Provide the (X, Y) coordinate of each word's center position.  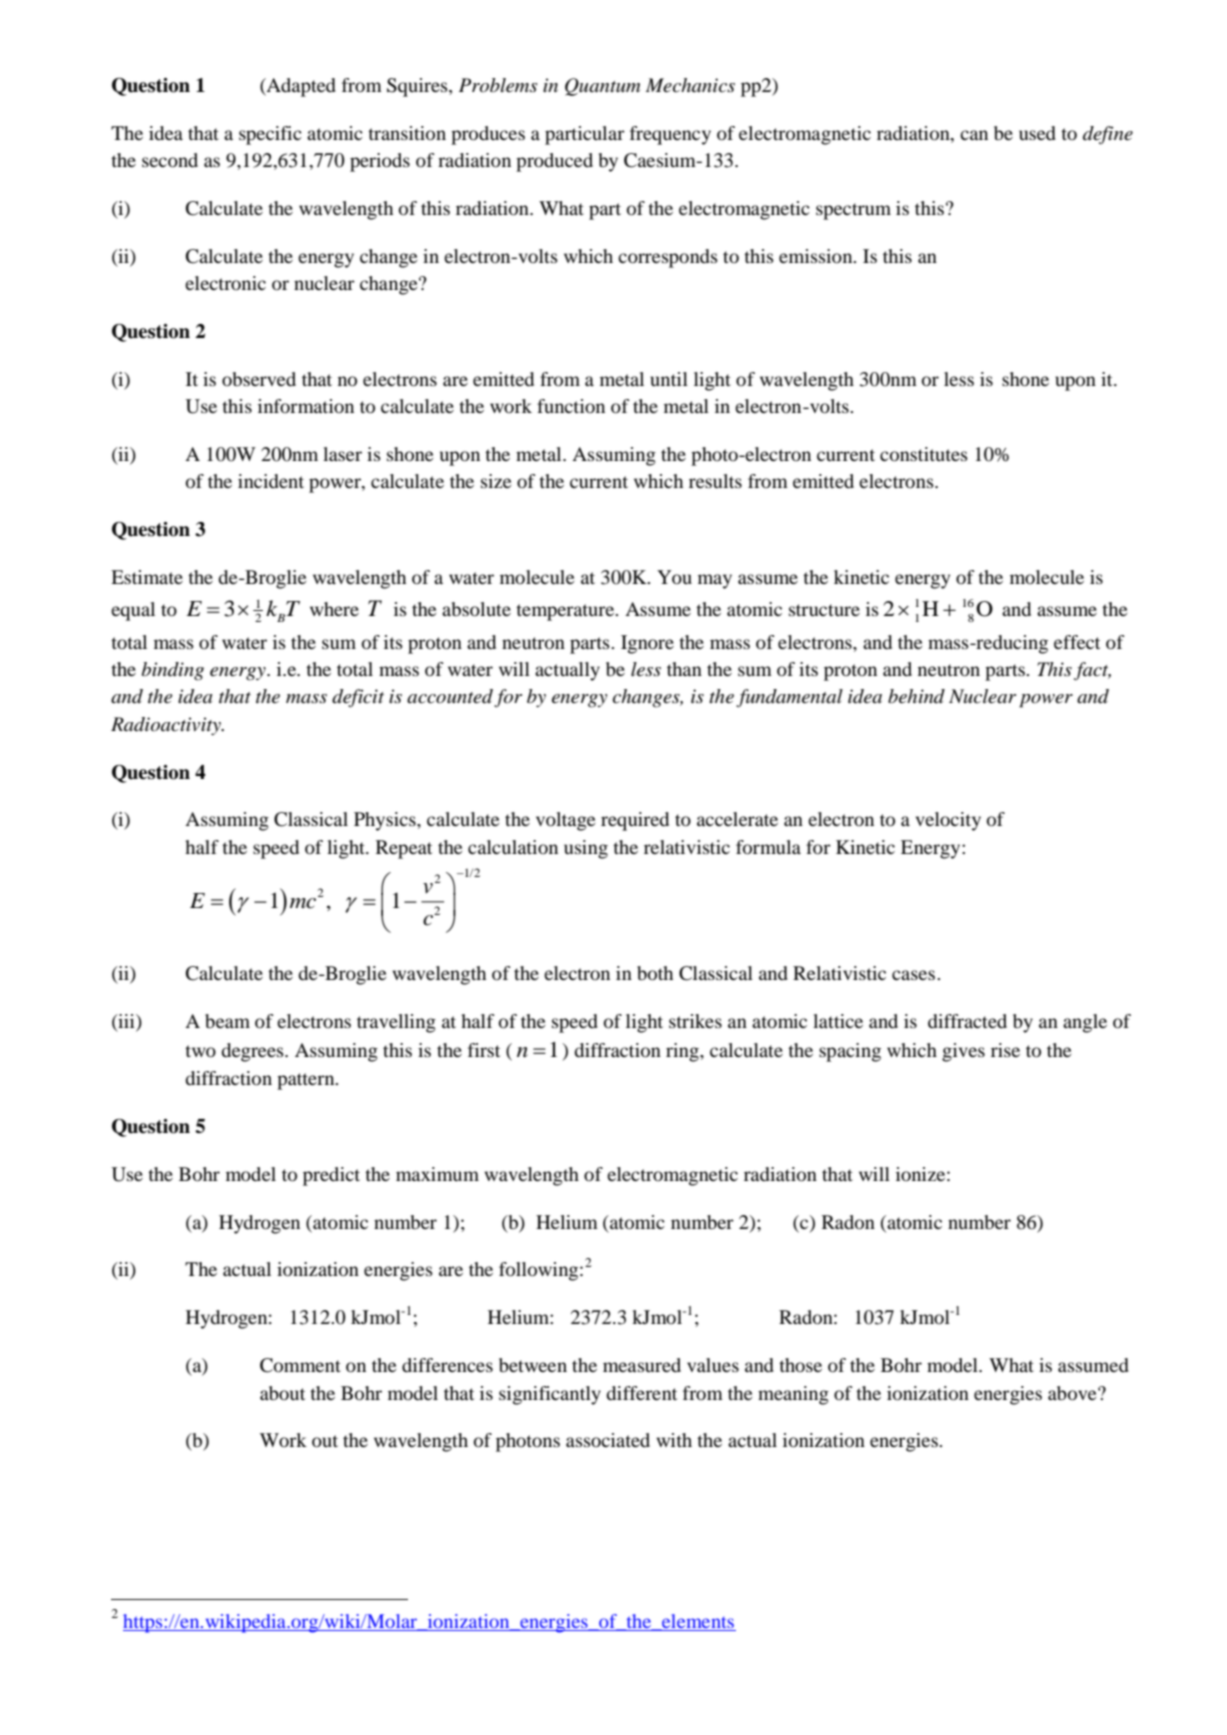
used (1037, 133)
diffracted (967, 1021)
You (674, 577)
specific (270, 135)
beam (227, 1021)
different (641, 1393)
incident (271, 481)
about (282, 1393)
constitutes (924, 454)
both (655, 973)
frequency (670, 135)
